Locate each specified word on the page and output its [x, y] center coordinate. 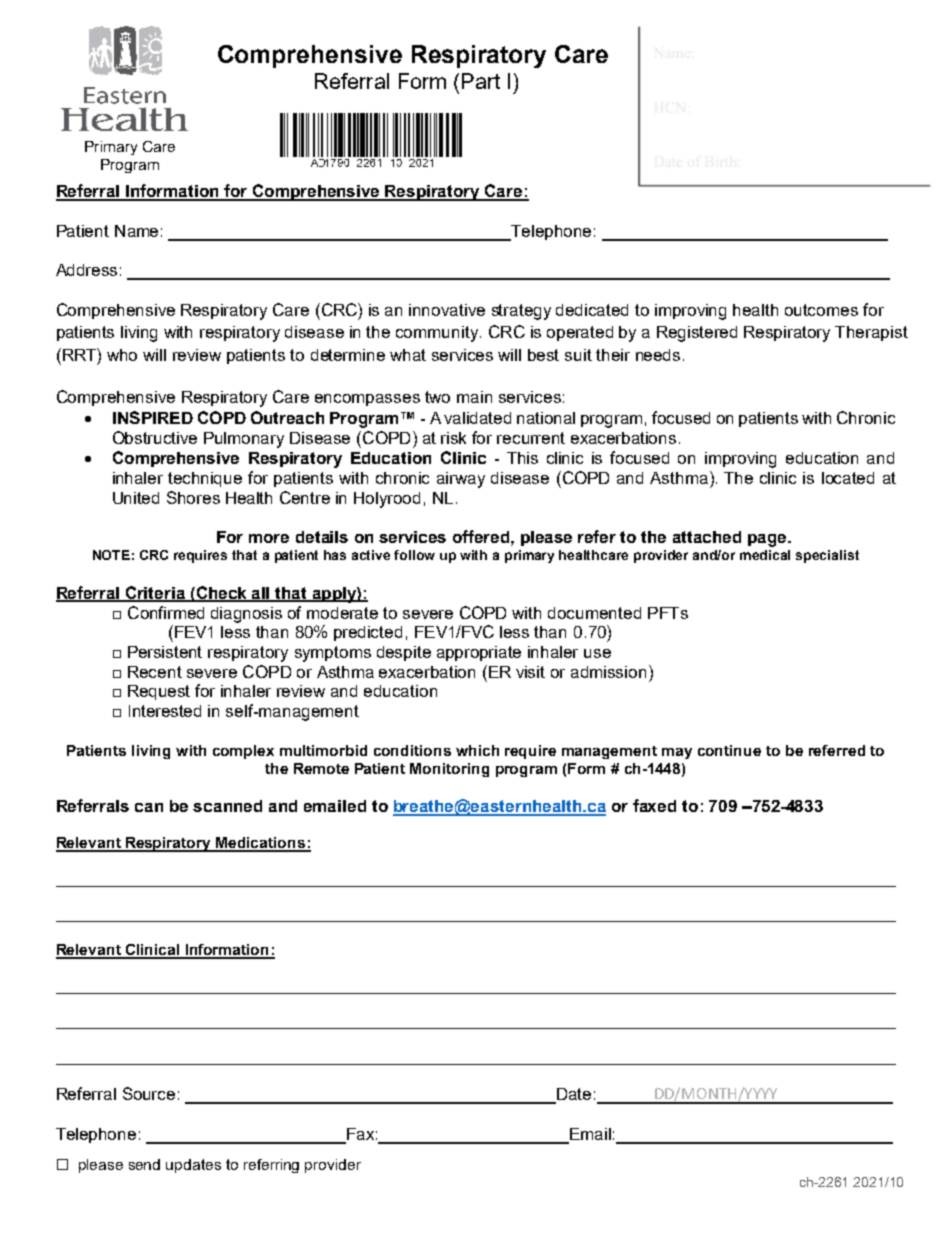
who [122, 355]
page [768, 540]
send [144, 1164]
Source [149, 1093]
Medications [260, 844]
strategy [521, 312]
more [269, 538]
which [477, 750]
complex [243, 752]
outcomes [821, 310]
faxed [654, 805]
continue [729, 750]
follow [414, 555]
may [677, 753]
